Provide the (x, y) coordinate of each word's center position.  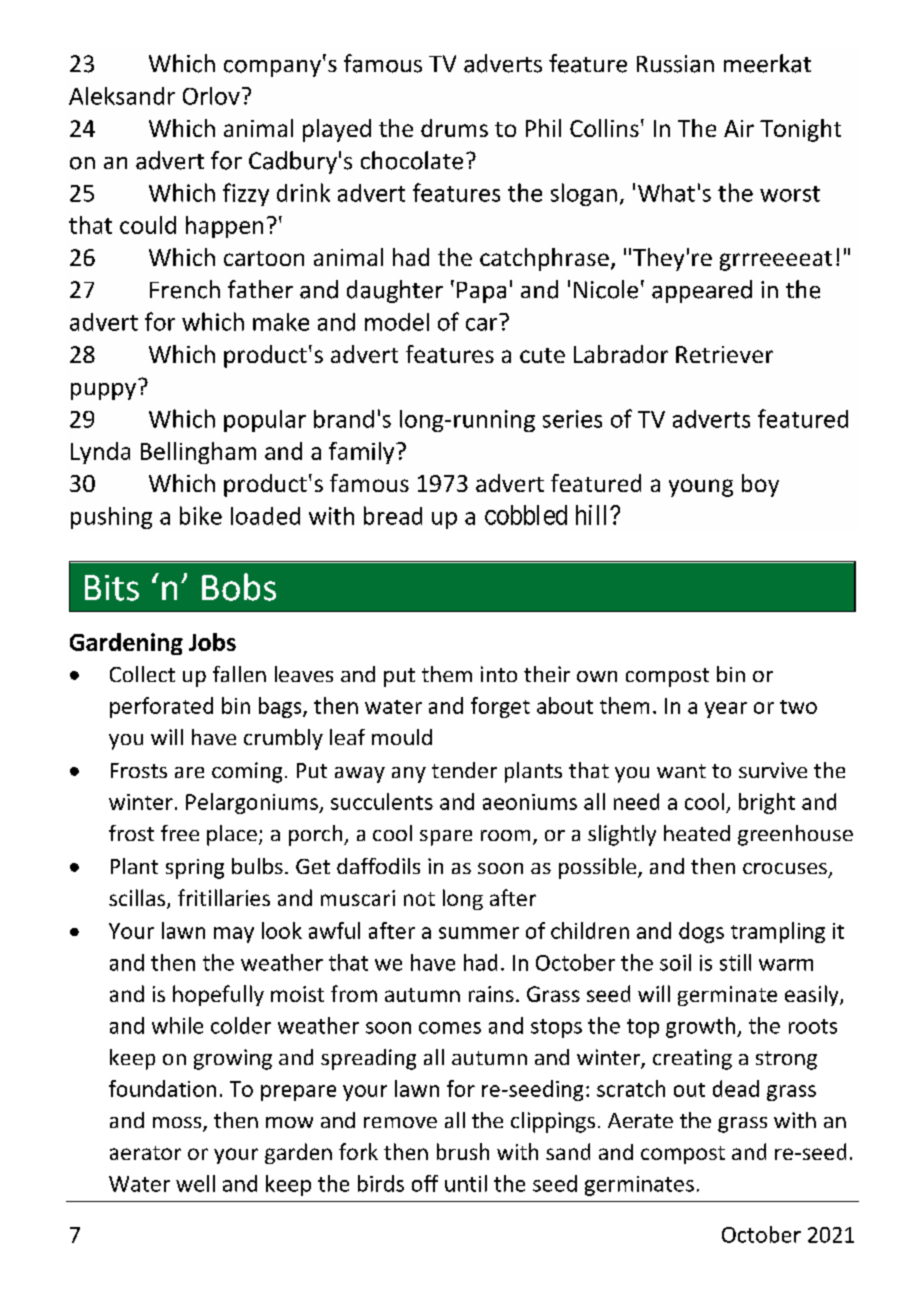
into (499, 674)
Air (739, 128)
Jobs (212, 642)
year (726, 710)
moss (178, 1124)
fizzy (246, 194)
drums (454, 128)
